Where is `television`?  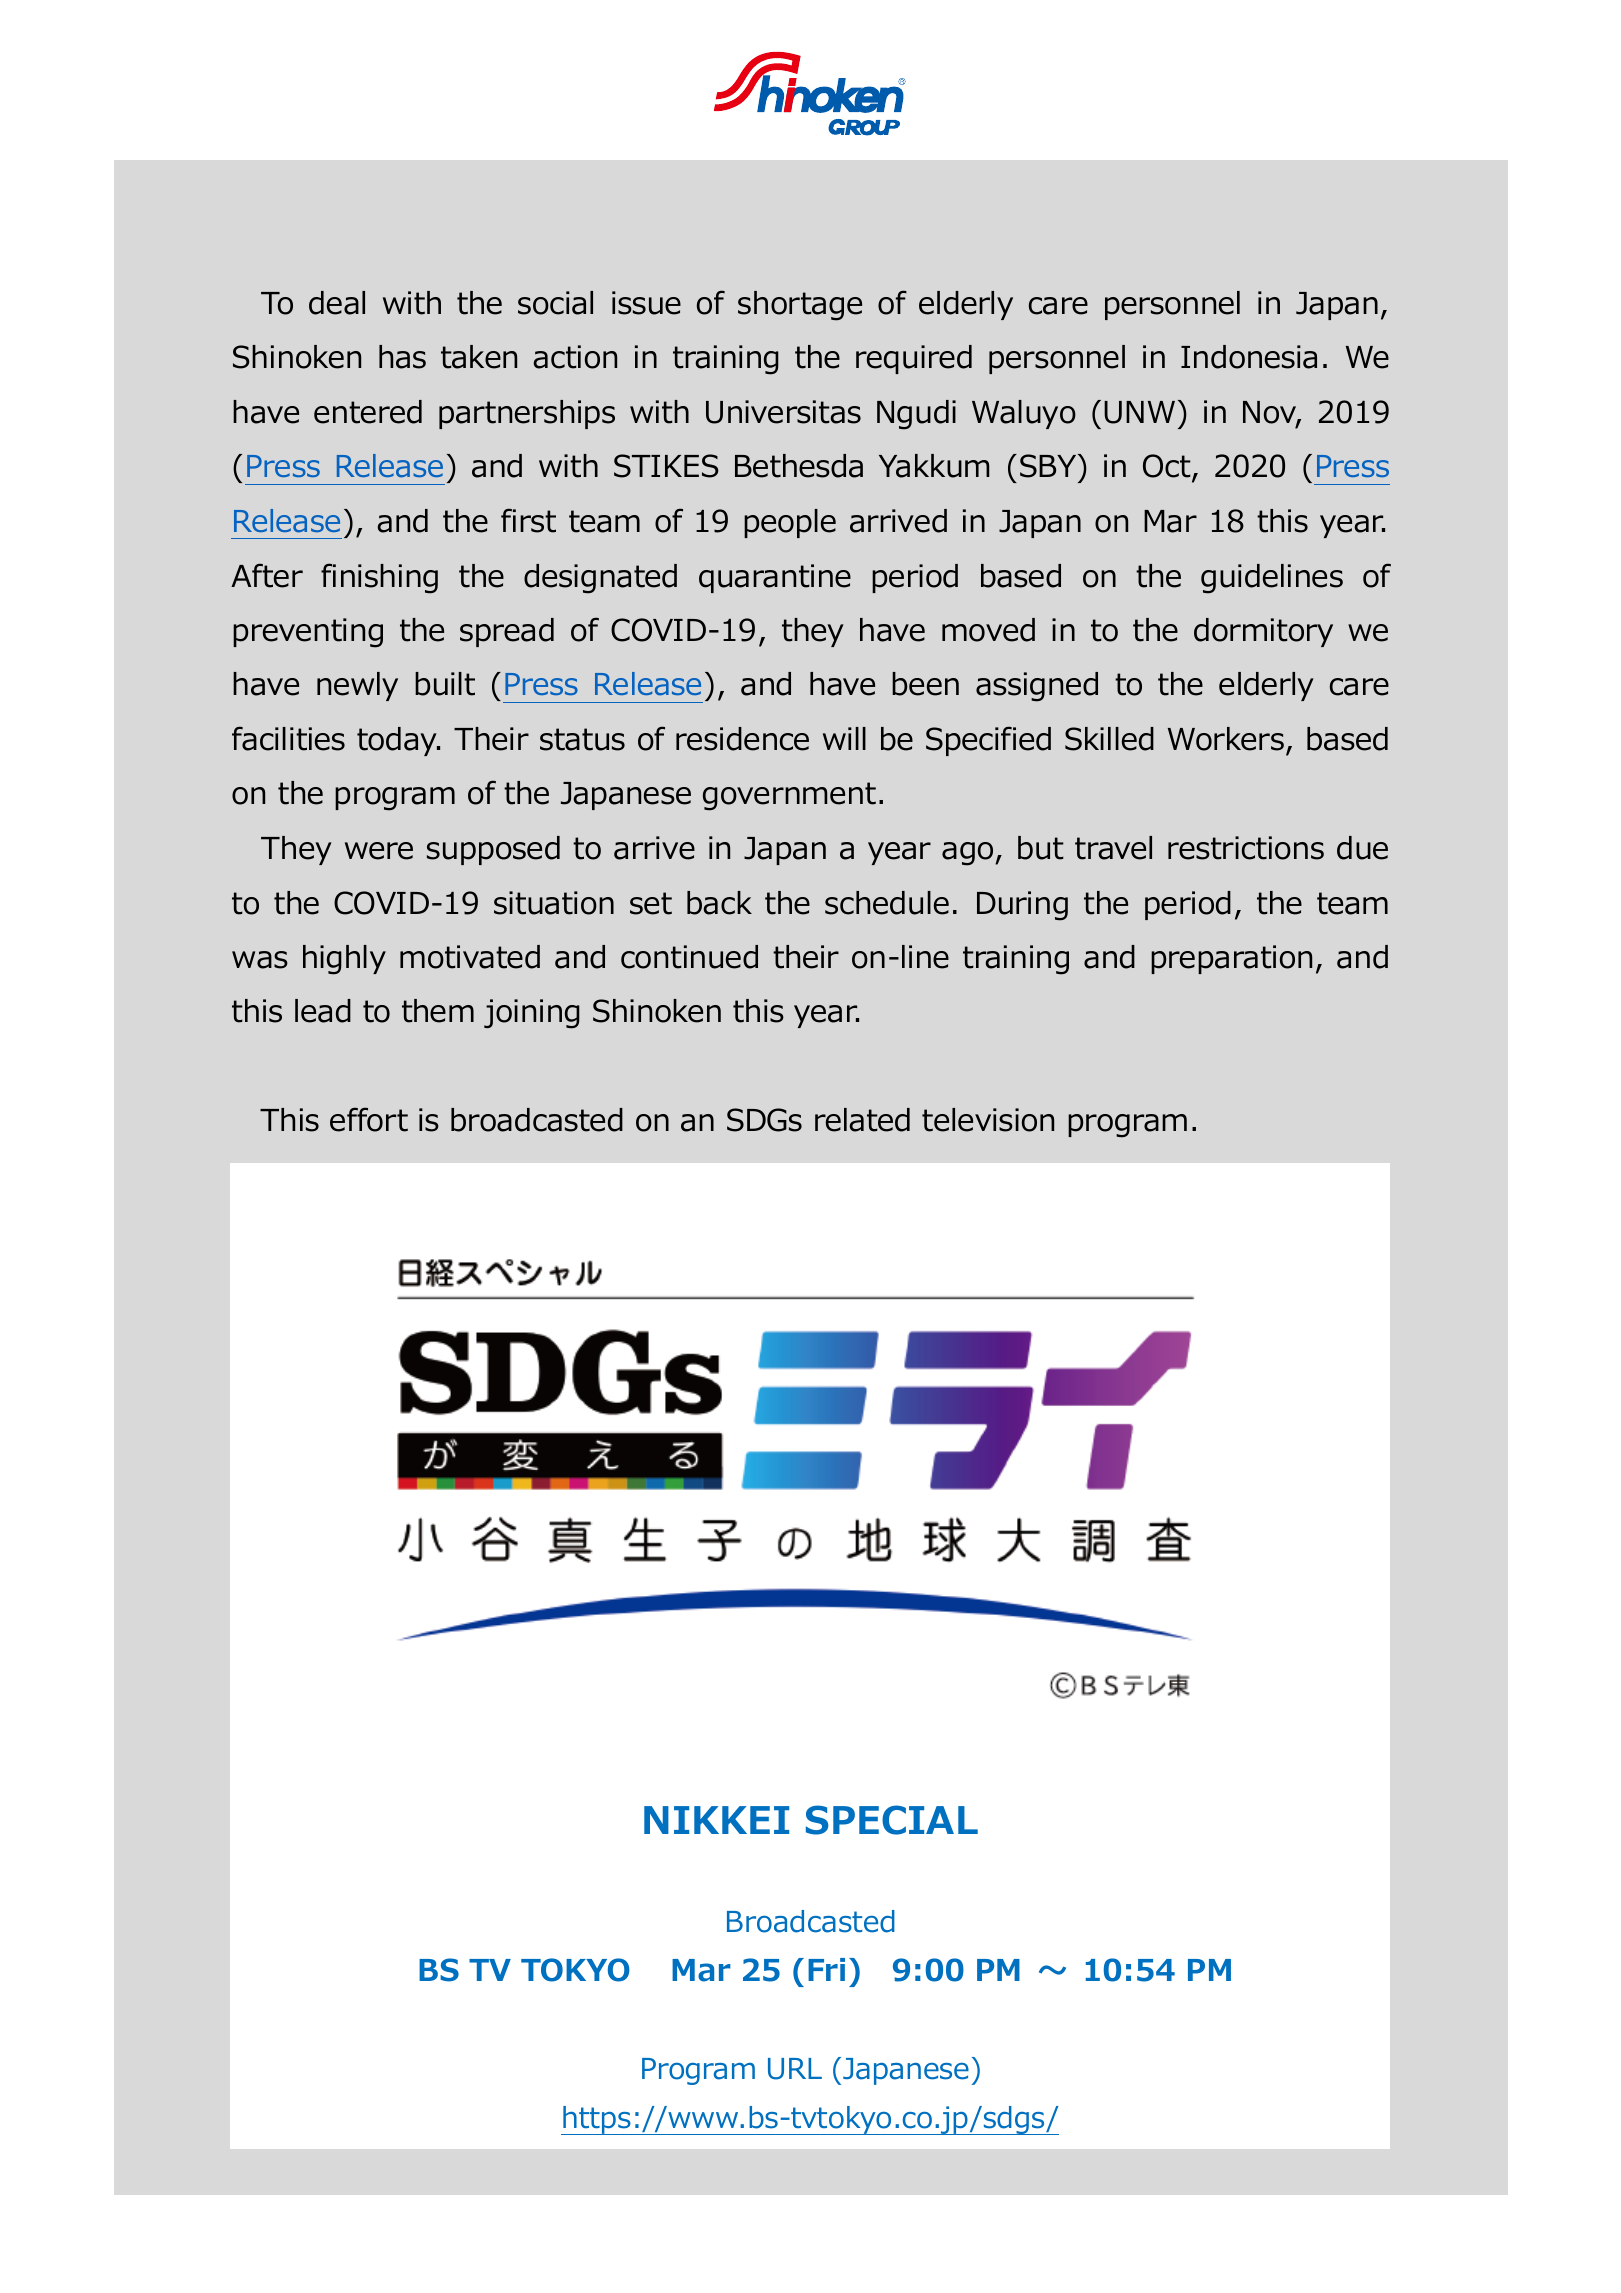 television is located at coordinates (988, 1120).
